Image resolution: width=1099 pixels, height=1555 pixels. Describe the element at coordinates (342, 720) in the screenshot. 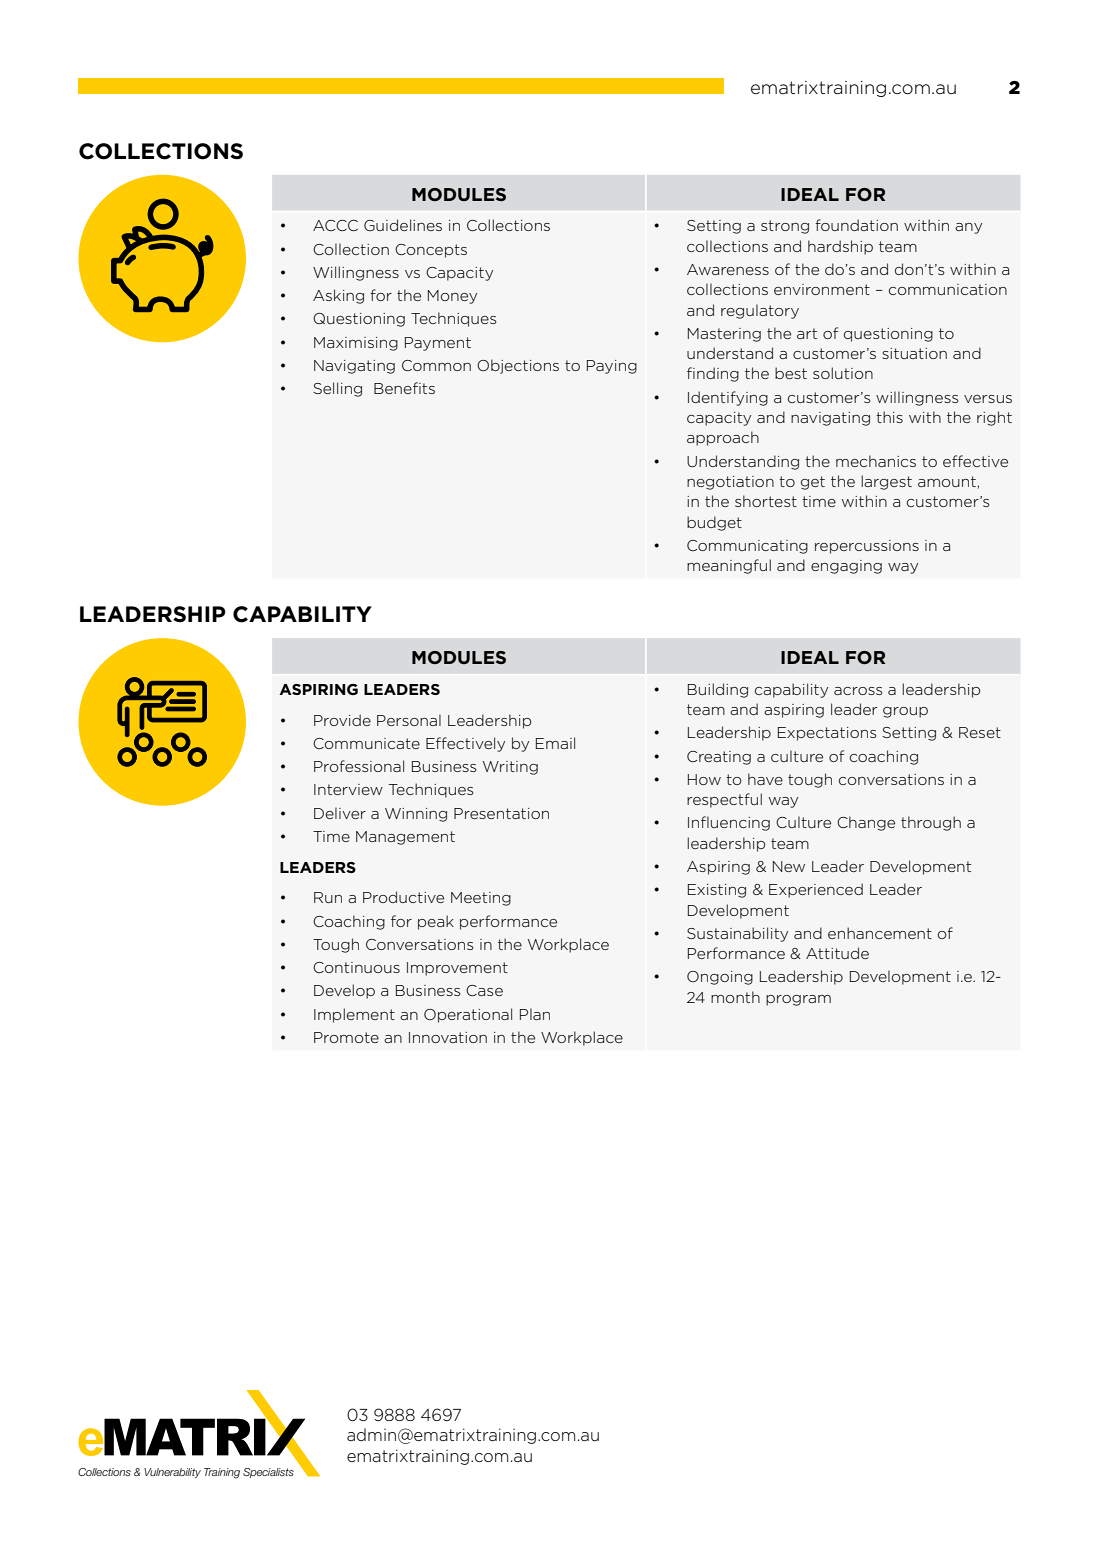

I see `Provide` at that location.
